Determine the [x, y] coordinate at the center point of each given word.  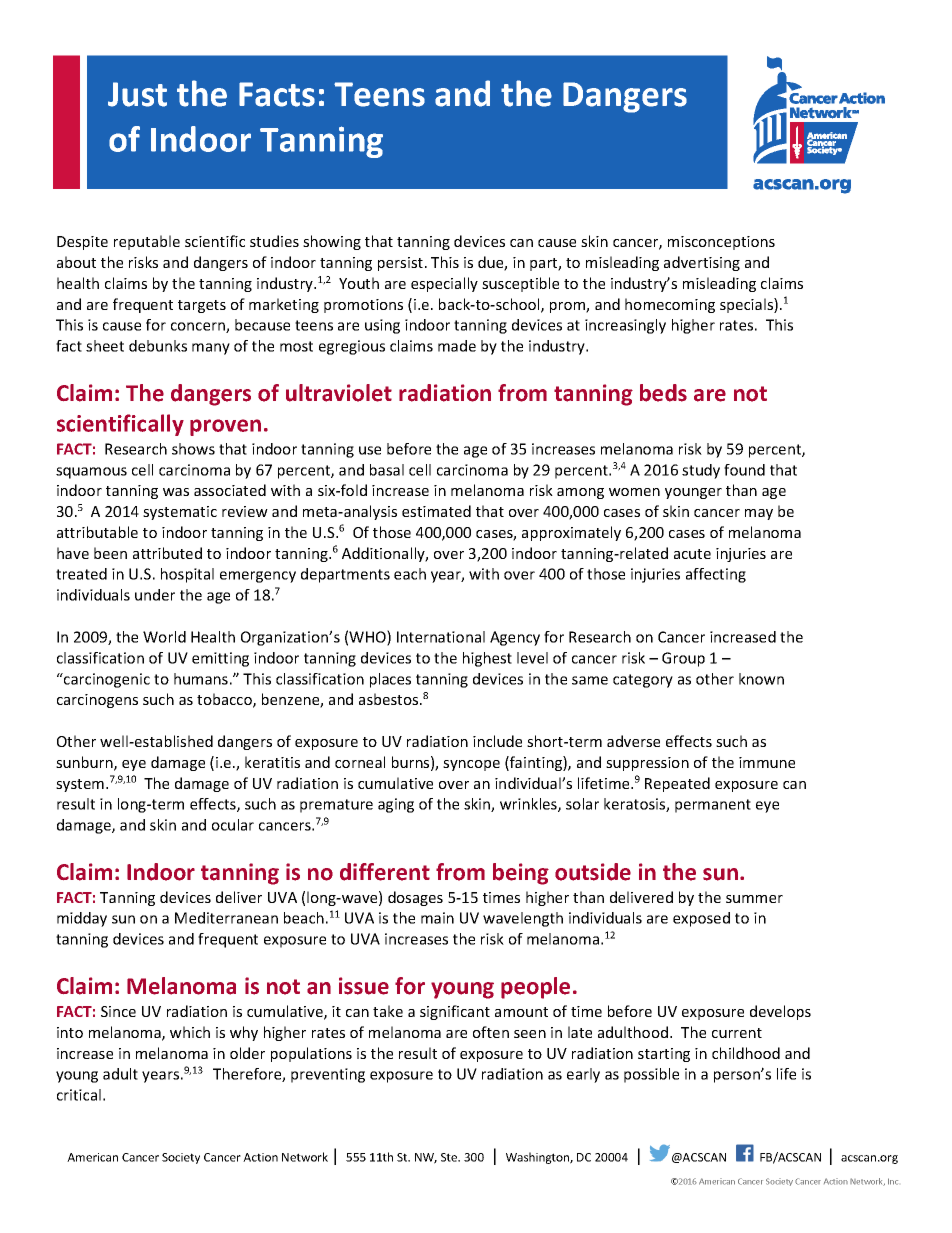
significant [455, 1012]
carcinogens [97, 701]
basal [387, 470]
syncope [471, 765]
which [190, 1032]
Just [137, 94]
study [701, 471]
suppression [647, 764]
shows [193, 449]
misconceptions [721, 243]
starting [664, 1055]
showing [332, 242]
